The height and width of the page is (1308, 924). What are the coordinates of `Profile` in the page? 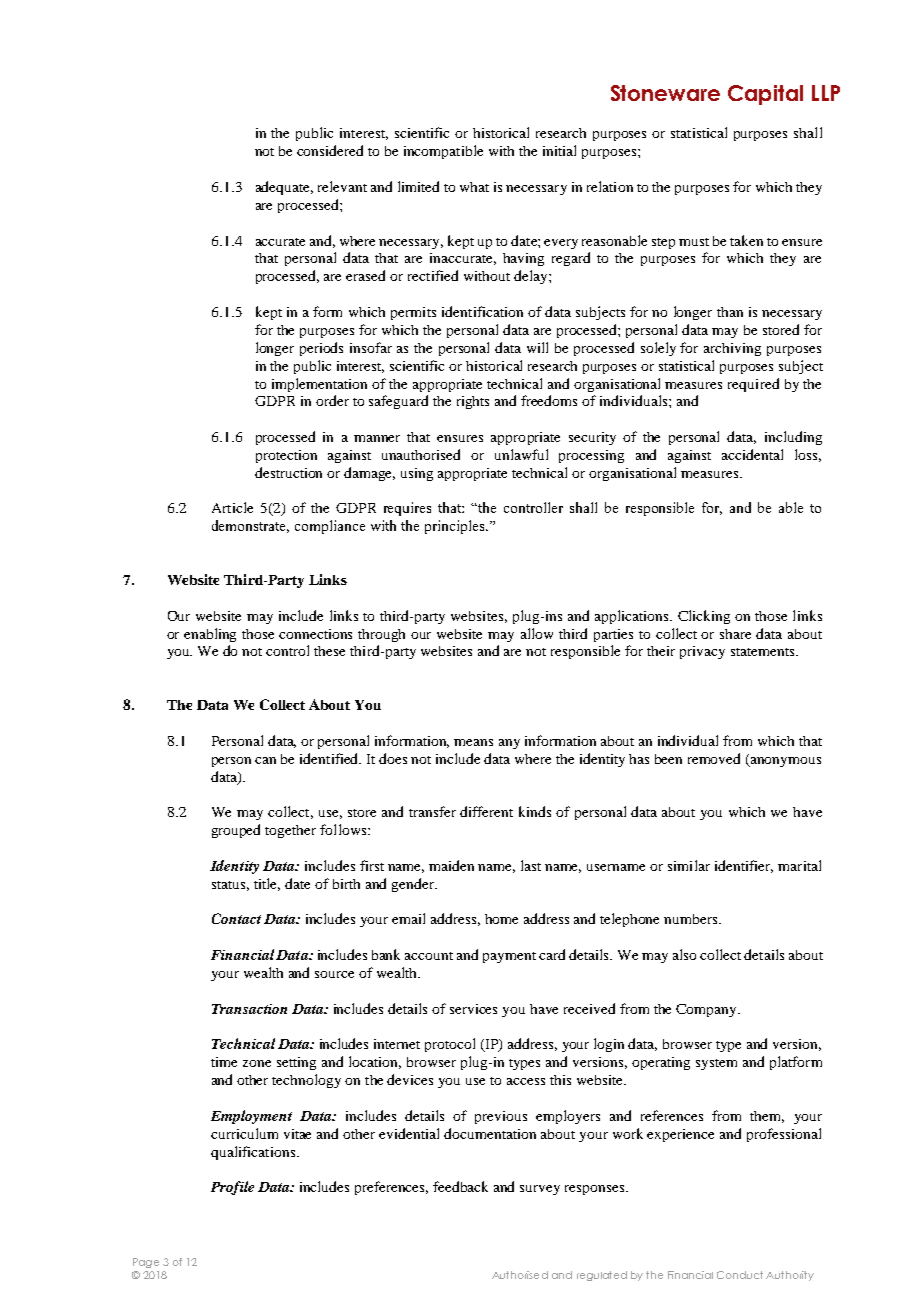 It's located at (232, 1188).
